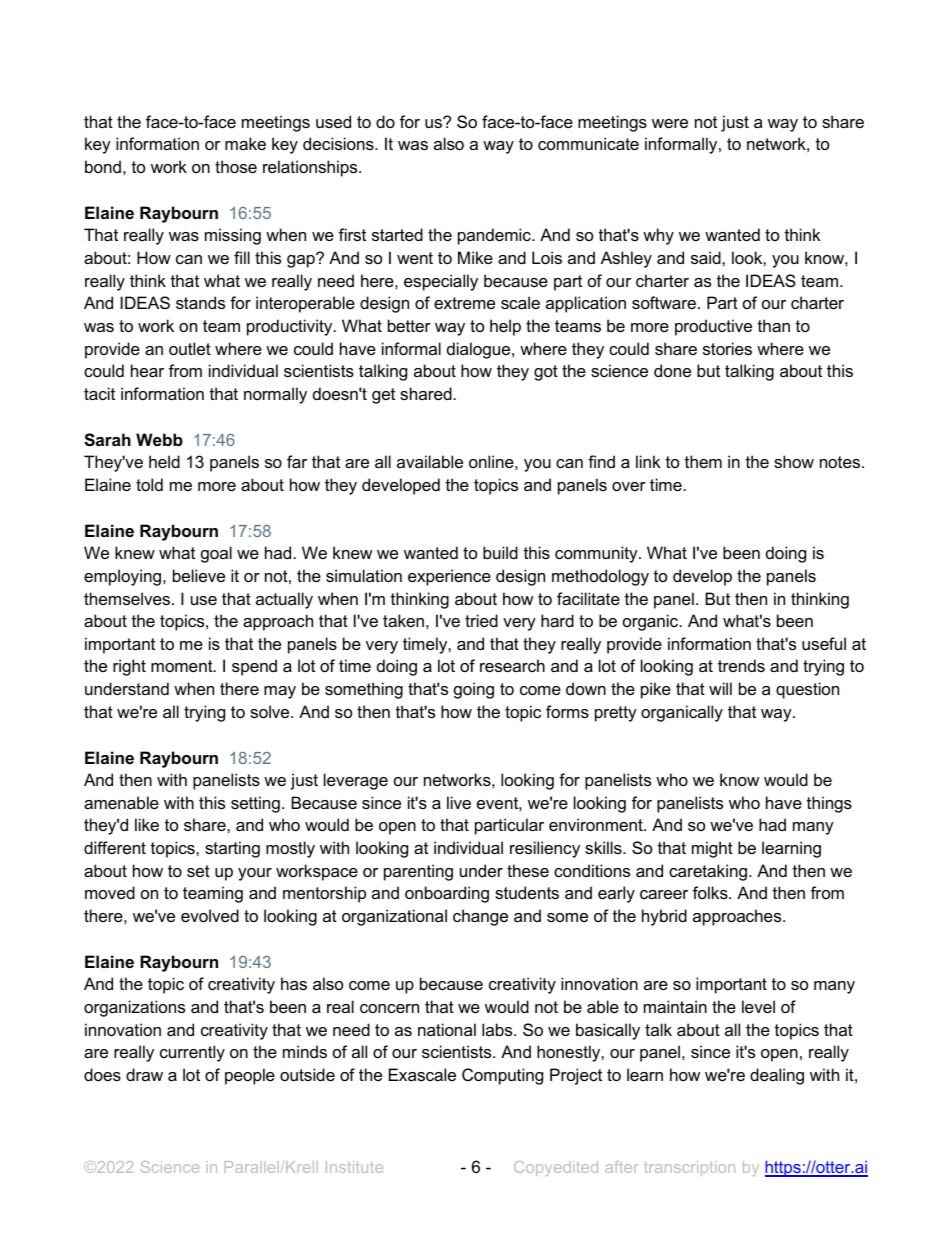  I want to click on might, so click(712, 849).
